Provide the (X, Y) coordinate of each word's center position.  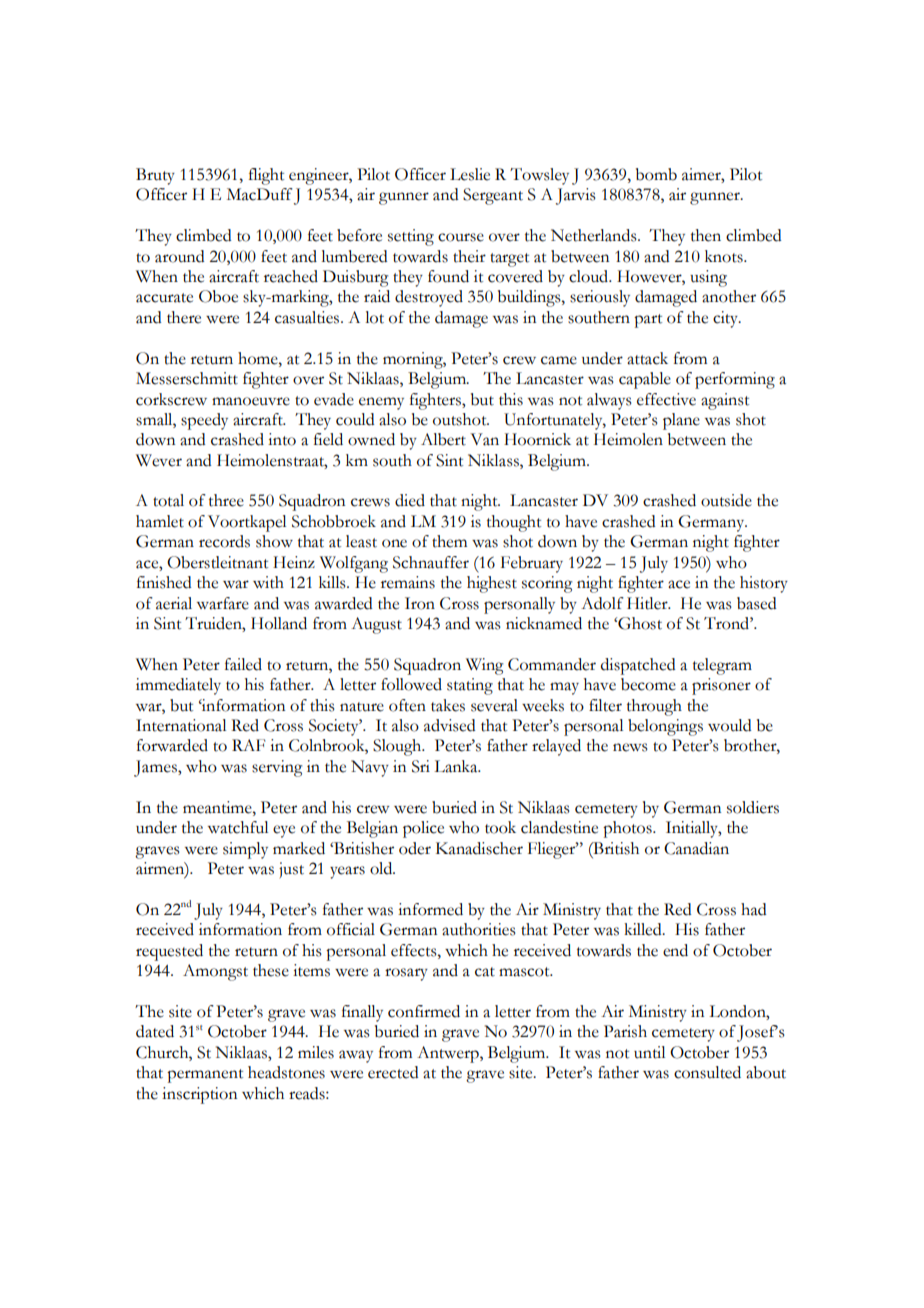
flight (266, 176)
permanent (205, 1076)
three (226, 500)
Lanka (457, 766)
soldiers (753, 807)
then (706, 235)
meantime (218, 807)
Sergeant (493, 196)
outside (726, 500)
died (410, 500)
